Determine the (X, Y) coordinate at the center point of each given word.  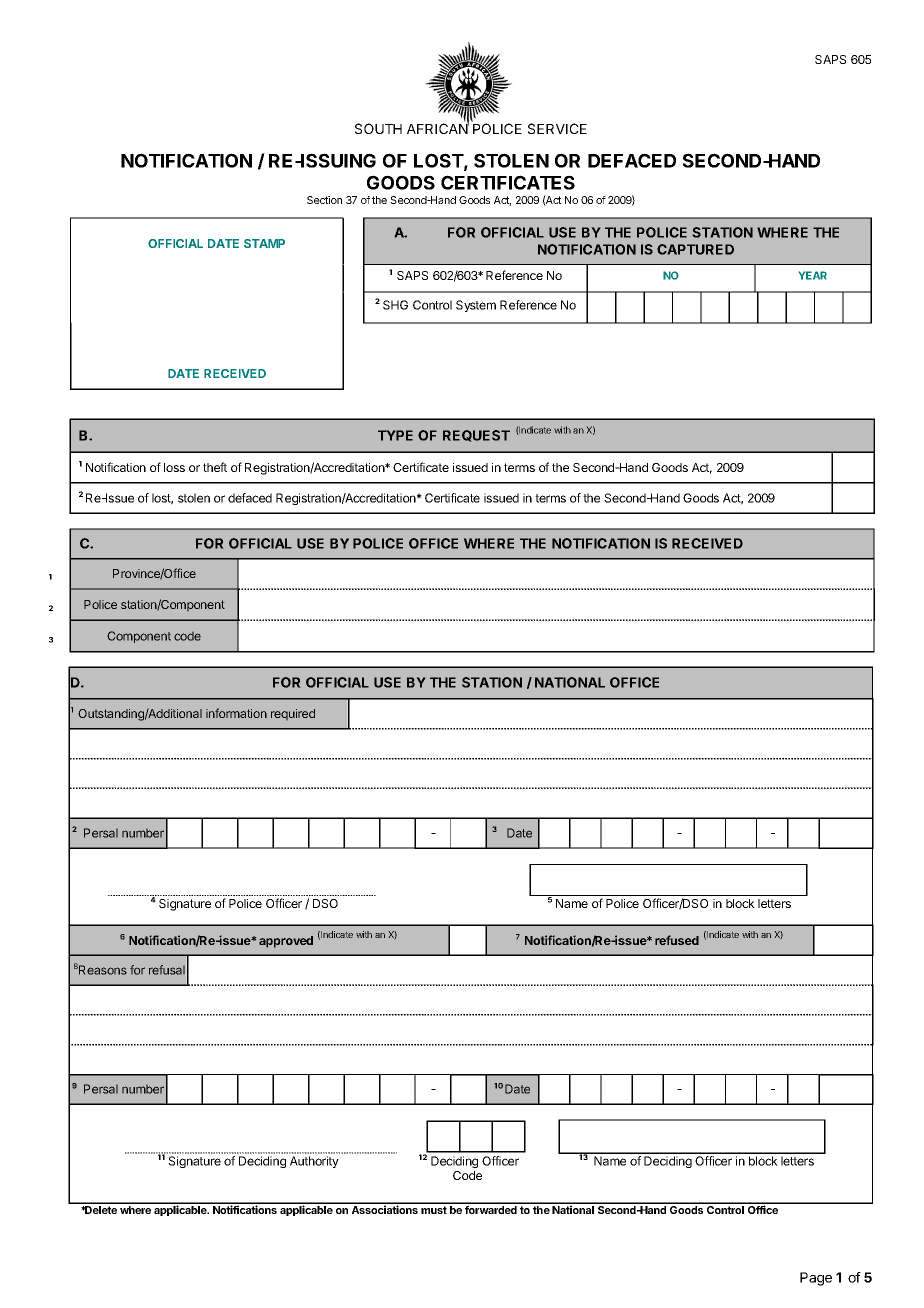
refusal (167, 970)
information (236, 713)
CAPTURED (695, 249)
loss (174, 467)
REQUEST (476, 436)
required (293, 714)
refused (677, 940)
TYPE (395, 435)
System (476, 306)
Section (324, 200)
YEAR (813, 275)
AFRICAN (438, 127)
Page (816, 1279)
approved (286, 942)
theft (215, 467)
